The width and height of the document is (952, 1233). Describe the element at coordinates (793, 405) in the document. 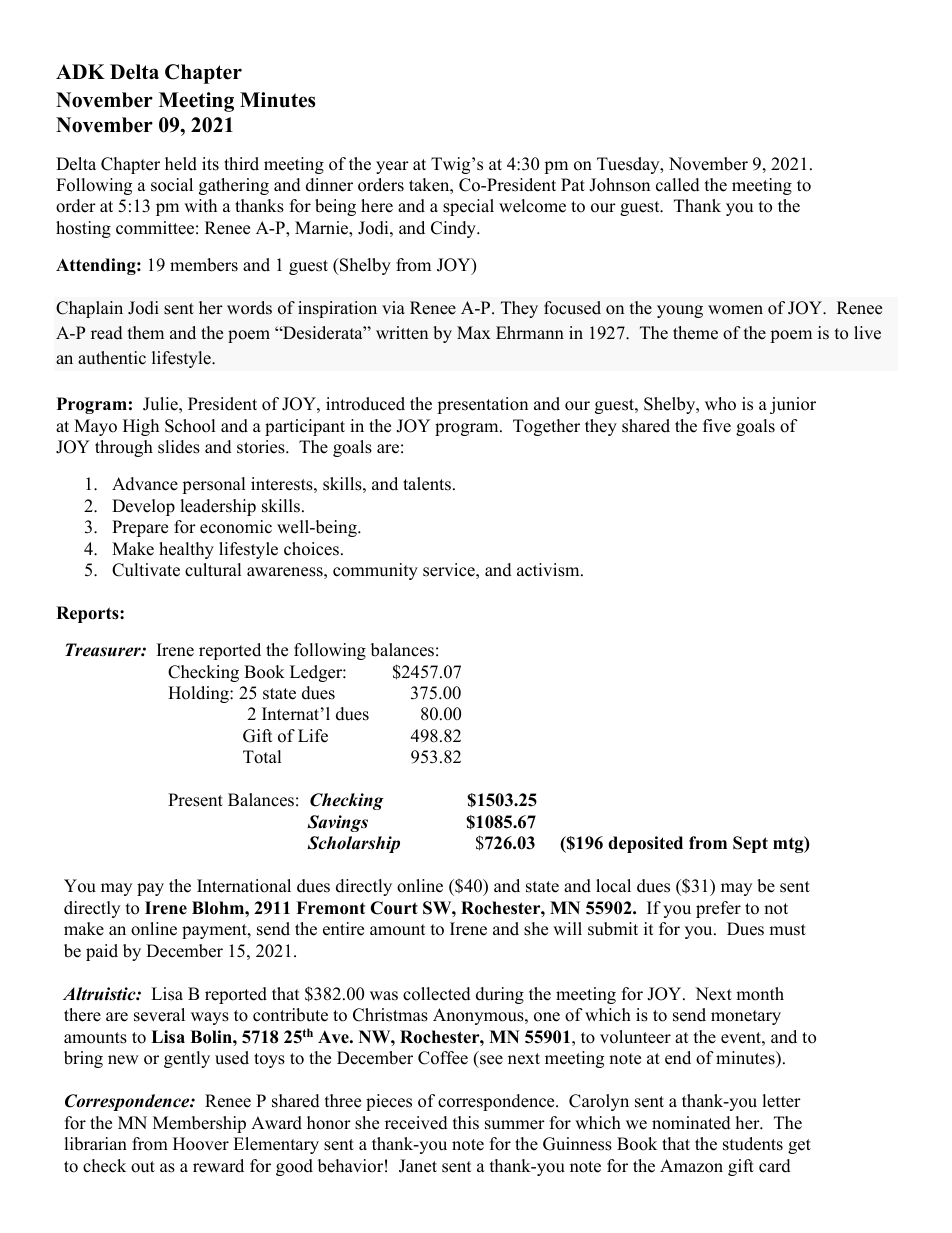

I see `junior` at that location.
